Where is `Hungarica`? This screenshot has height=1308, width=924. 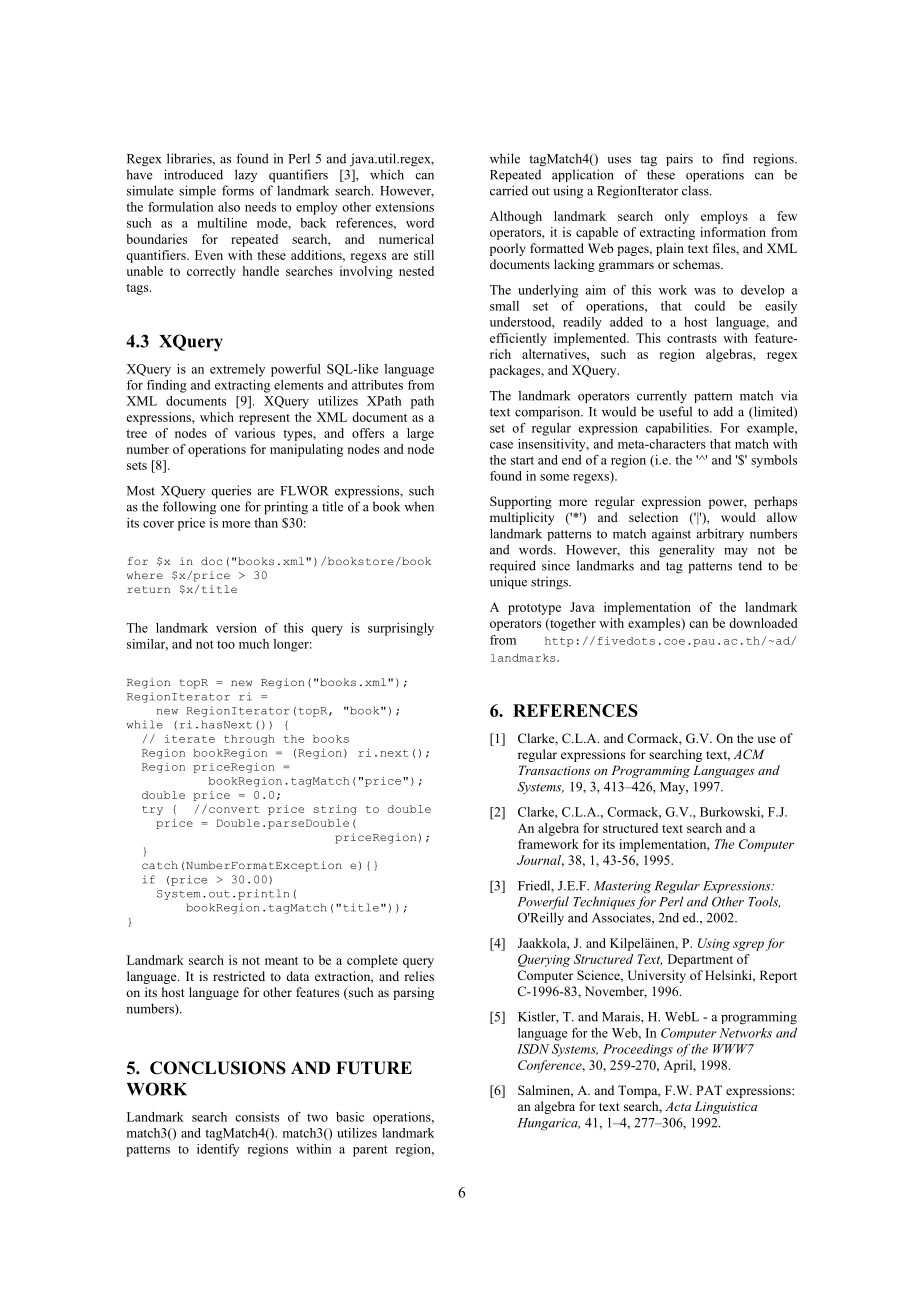 Hungarica is located at coordinates (548, 1124).
